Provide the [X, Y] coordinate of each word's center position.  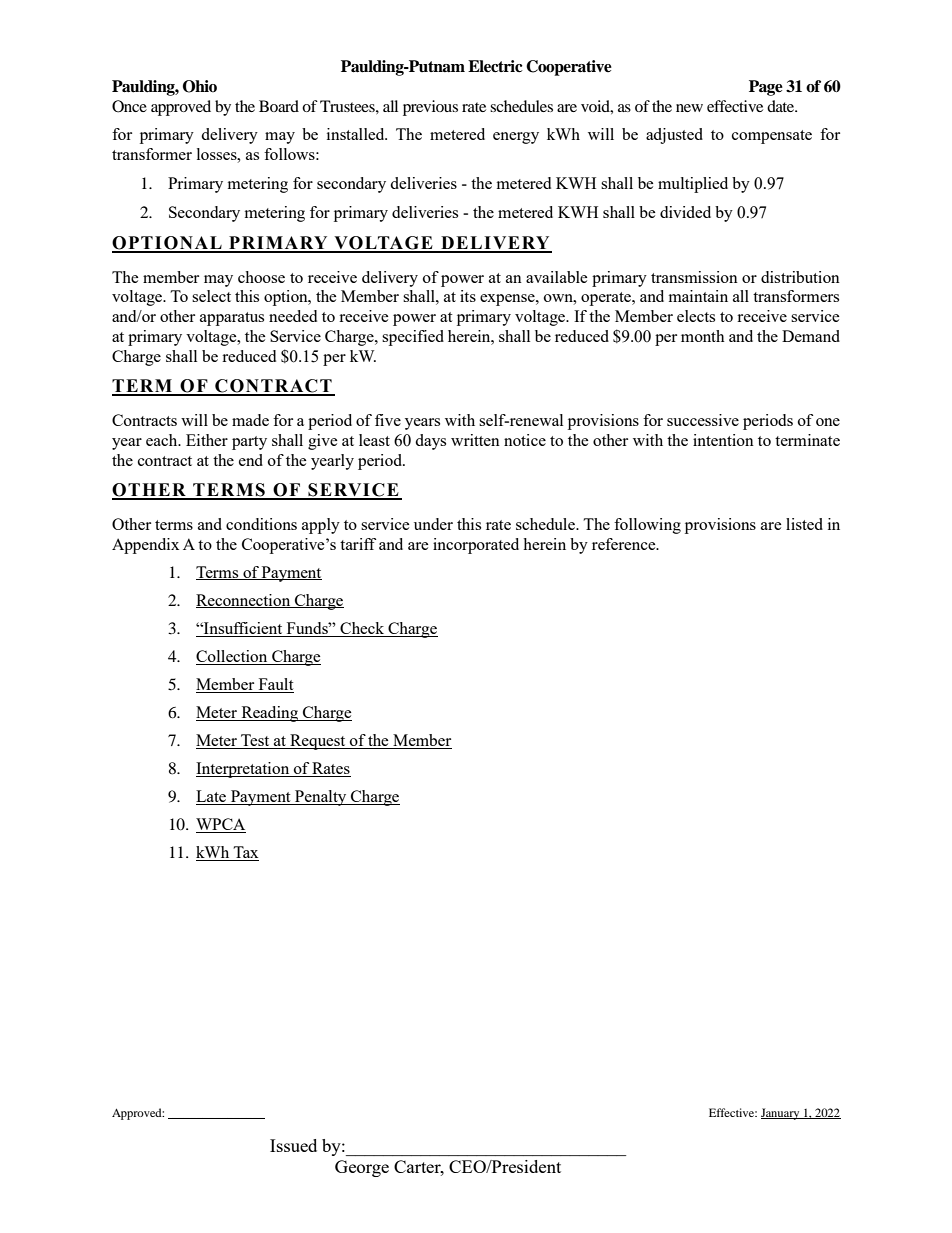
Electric [495, 66]
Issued [293, 1145]
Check [362, 628]
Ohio [200, 86]
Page [766, 88]
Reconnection [244, 601]
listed [804, 524]
